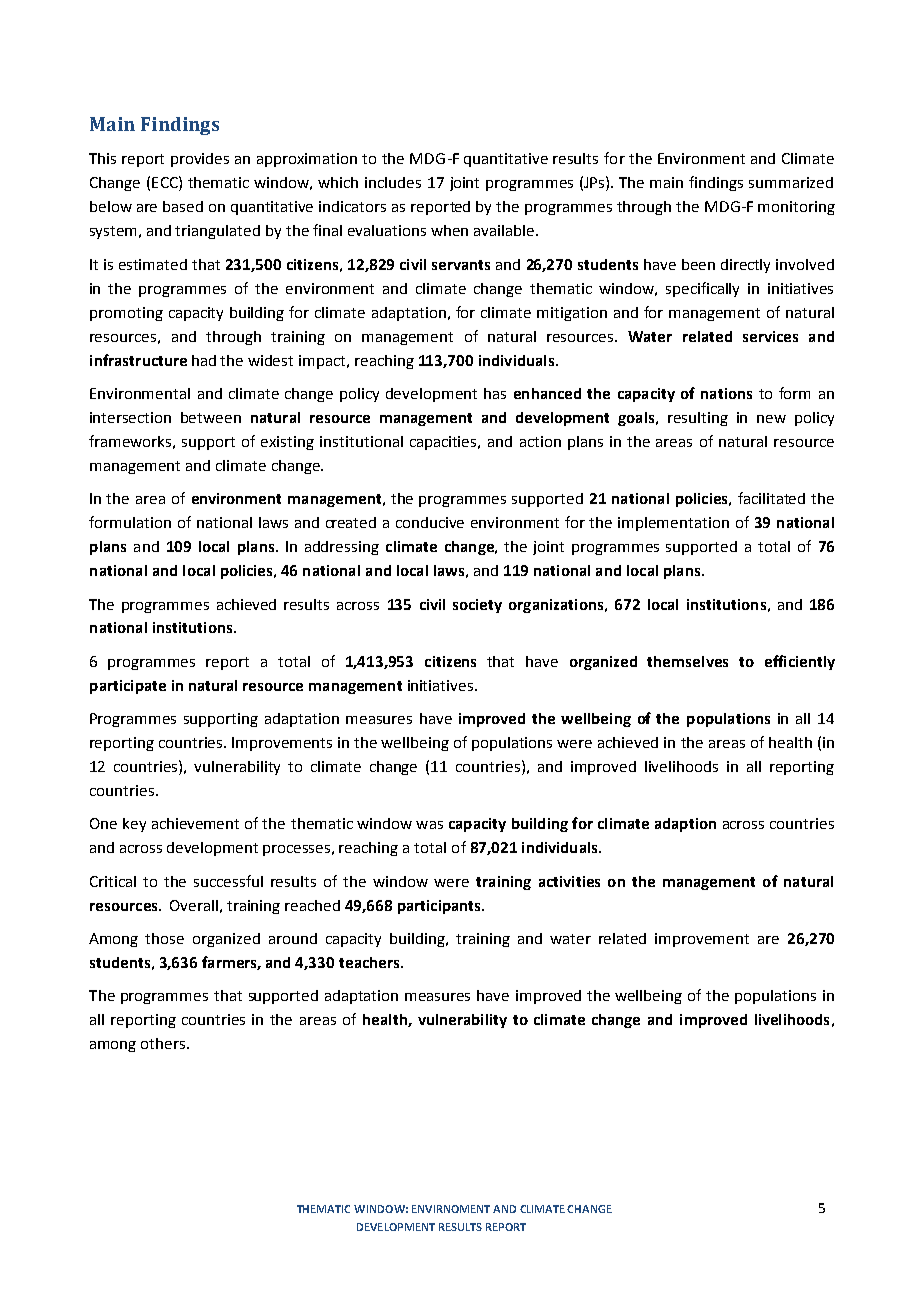  I want to click on capacities, so click(444, 443).
